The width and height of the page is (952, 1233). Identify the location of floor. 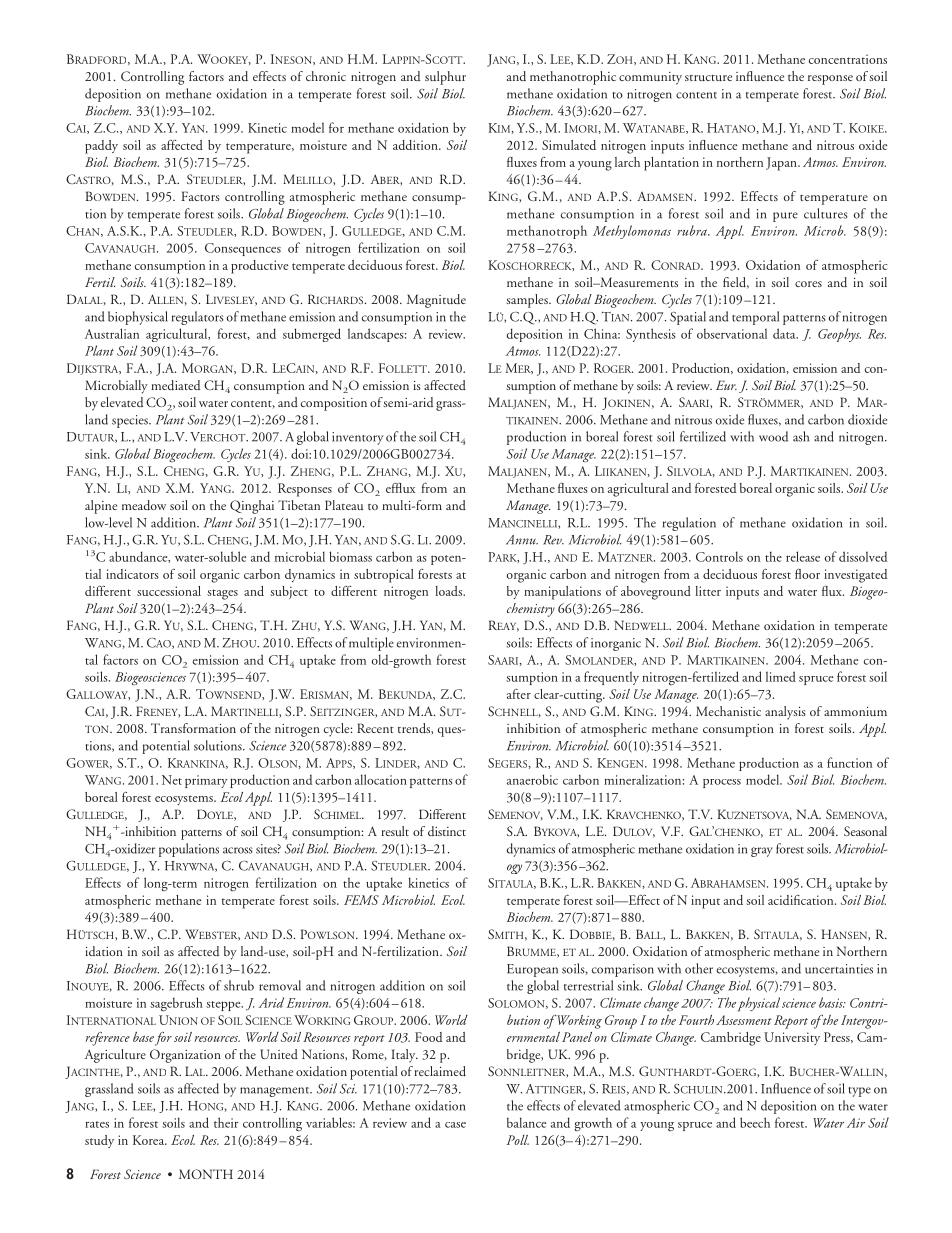
(807, 574).
